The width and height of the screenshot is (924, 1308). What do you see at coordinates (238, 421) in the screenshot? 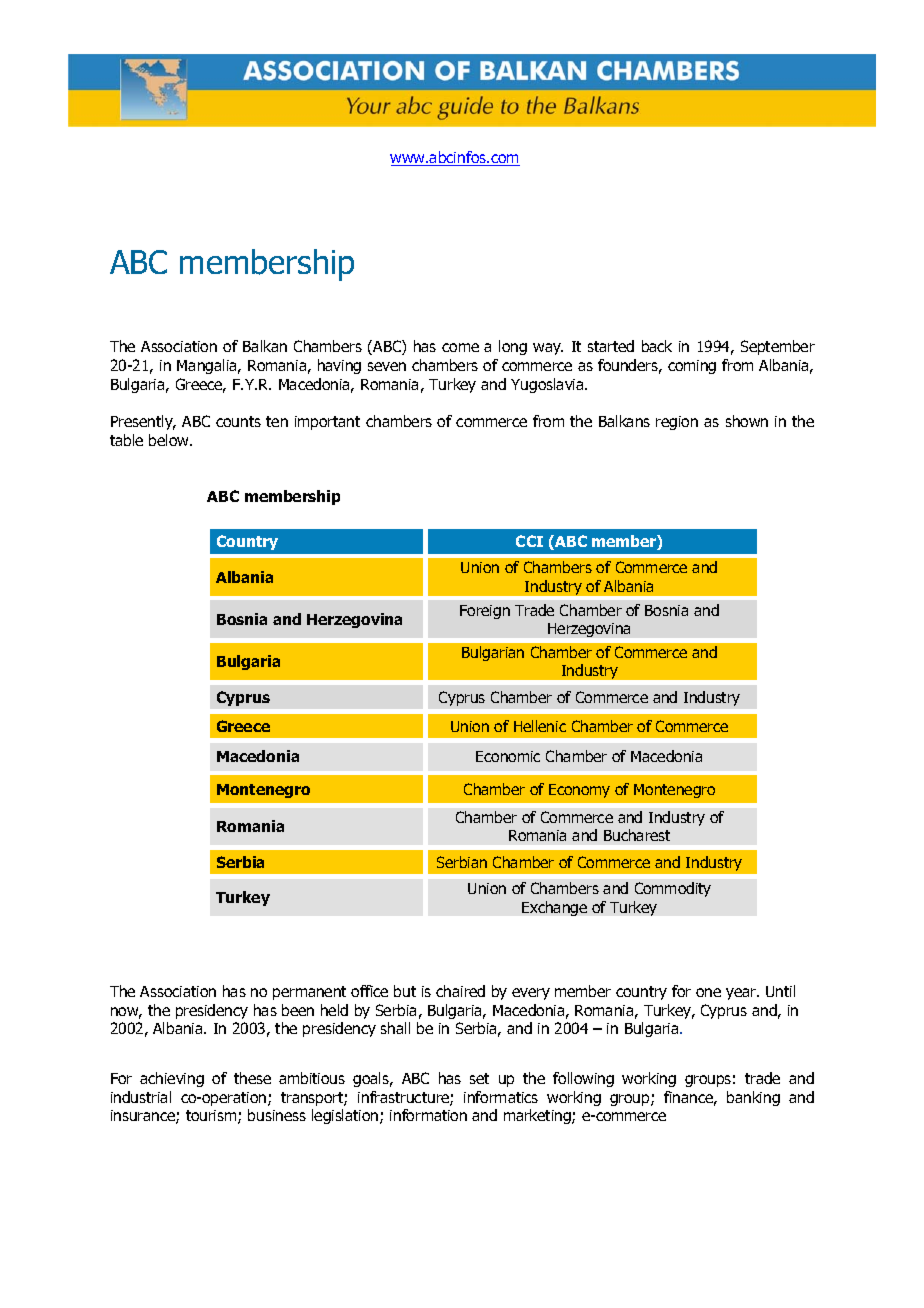
I see `counts` at bounding box center [238, 421].
